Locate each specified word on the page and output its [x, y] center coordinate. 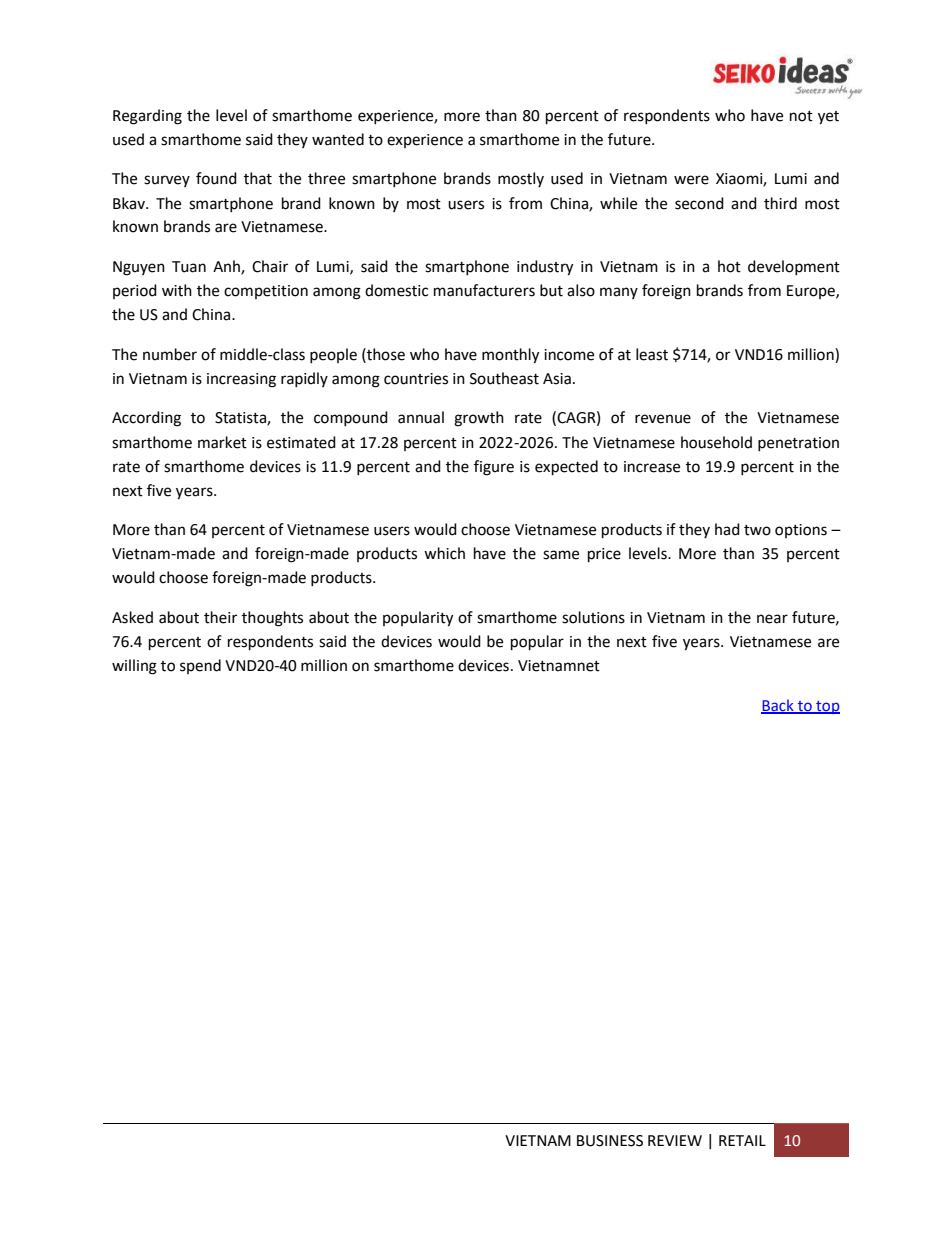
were [691, 180]
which [444, 553]
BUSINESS [610, 1141]
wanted [338, 139]
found [216, 178]
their [220, 617]
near [772, 619]
